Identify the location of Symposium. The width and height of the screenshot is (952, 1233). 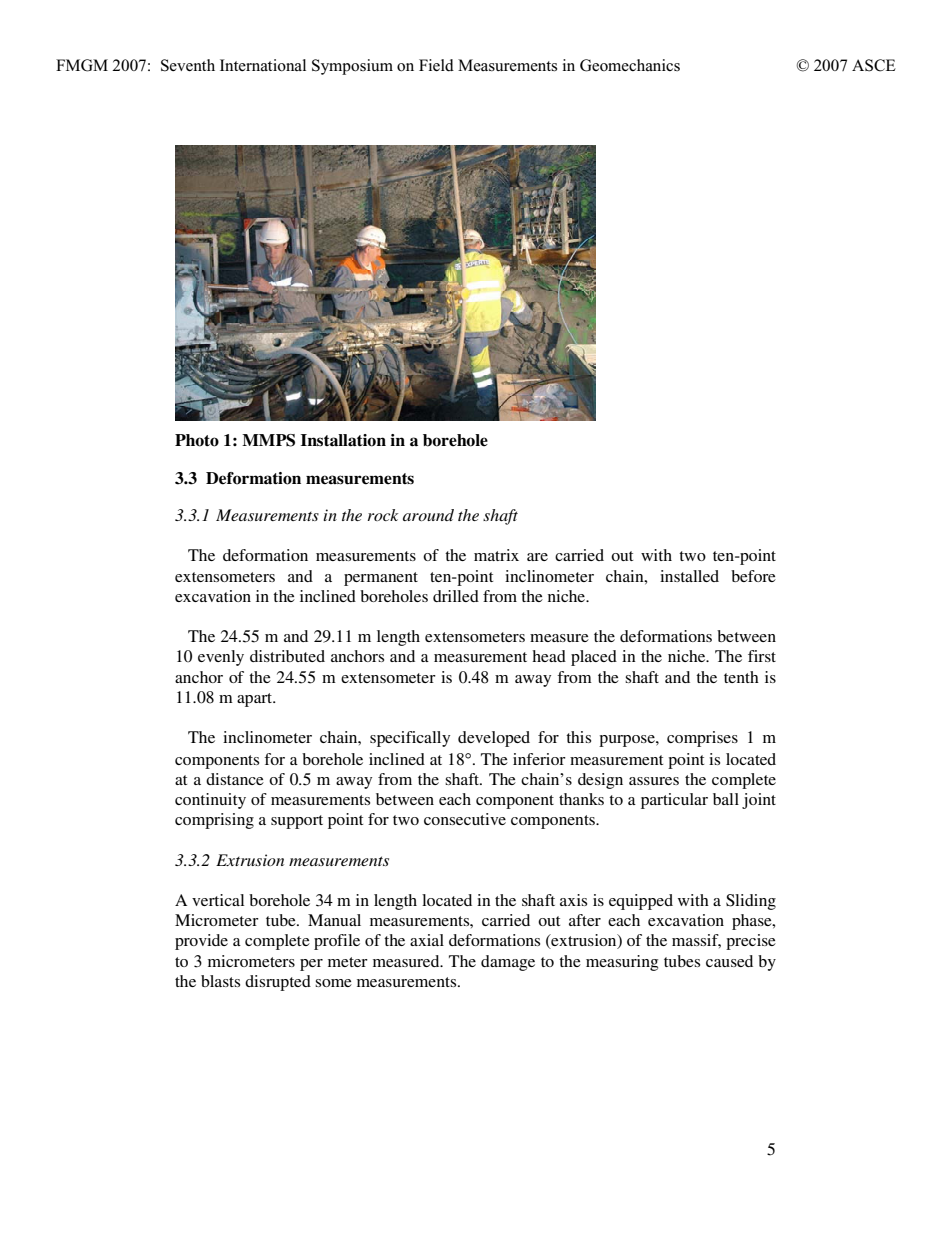
(352, 67).
